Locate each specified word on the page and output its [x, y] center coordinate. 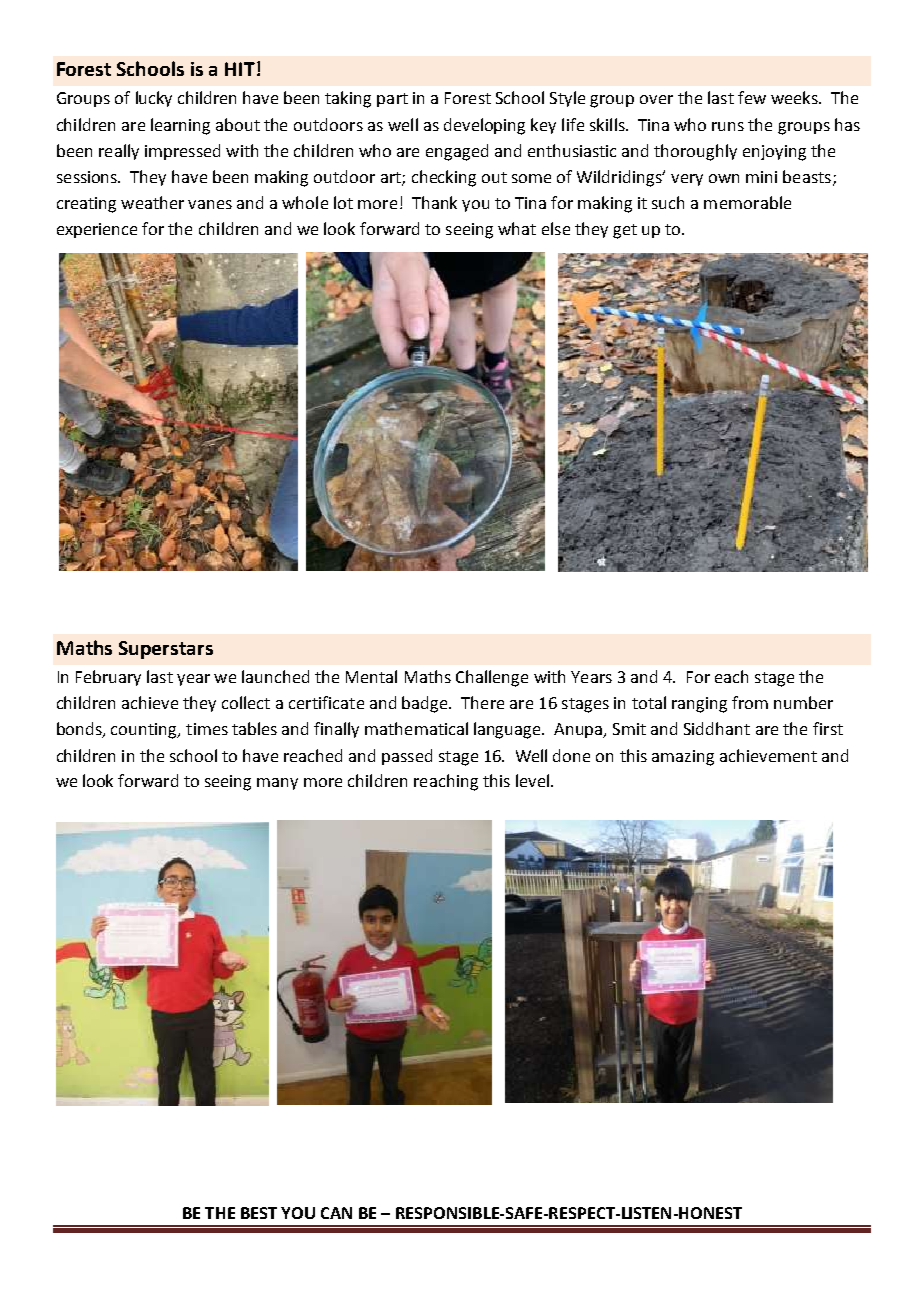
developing [484, 126]
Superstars [166, 650]
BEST [259, 1213]
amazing [683, 758]
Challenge [492, 678]
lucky [154, 99]
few [752, 97]
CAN [336, 1213]
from [750, 702]
